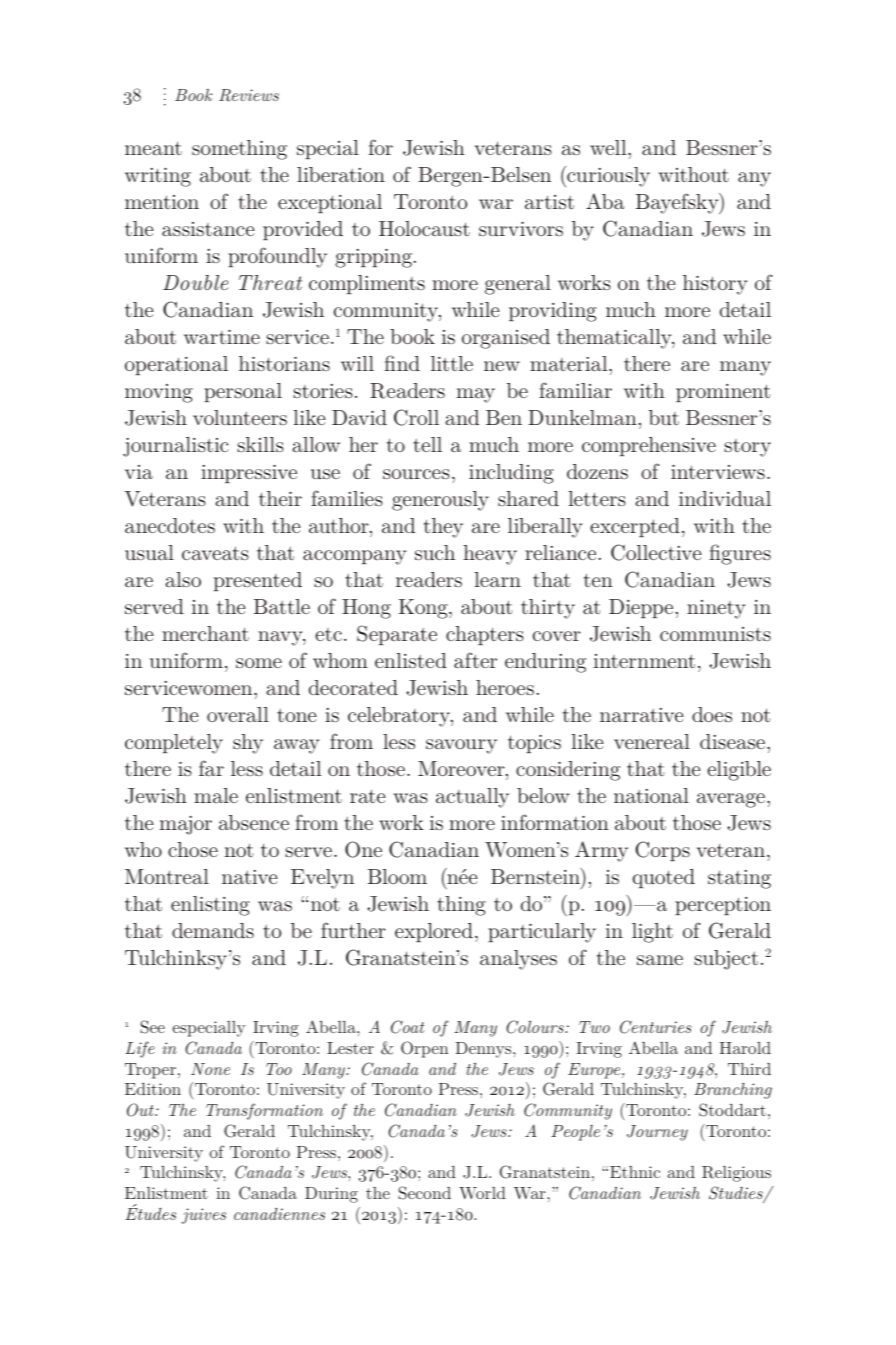  Describe the element at coordinates (210, 906) in the document. I see `enlisting` at that location.
